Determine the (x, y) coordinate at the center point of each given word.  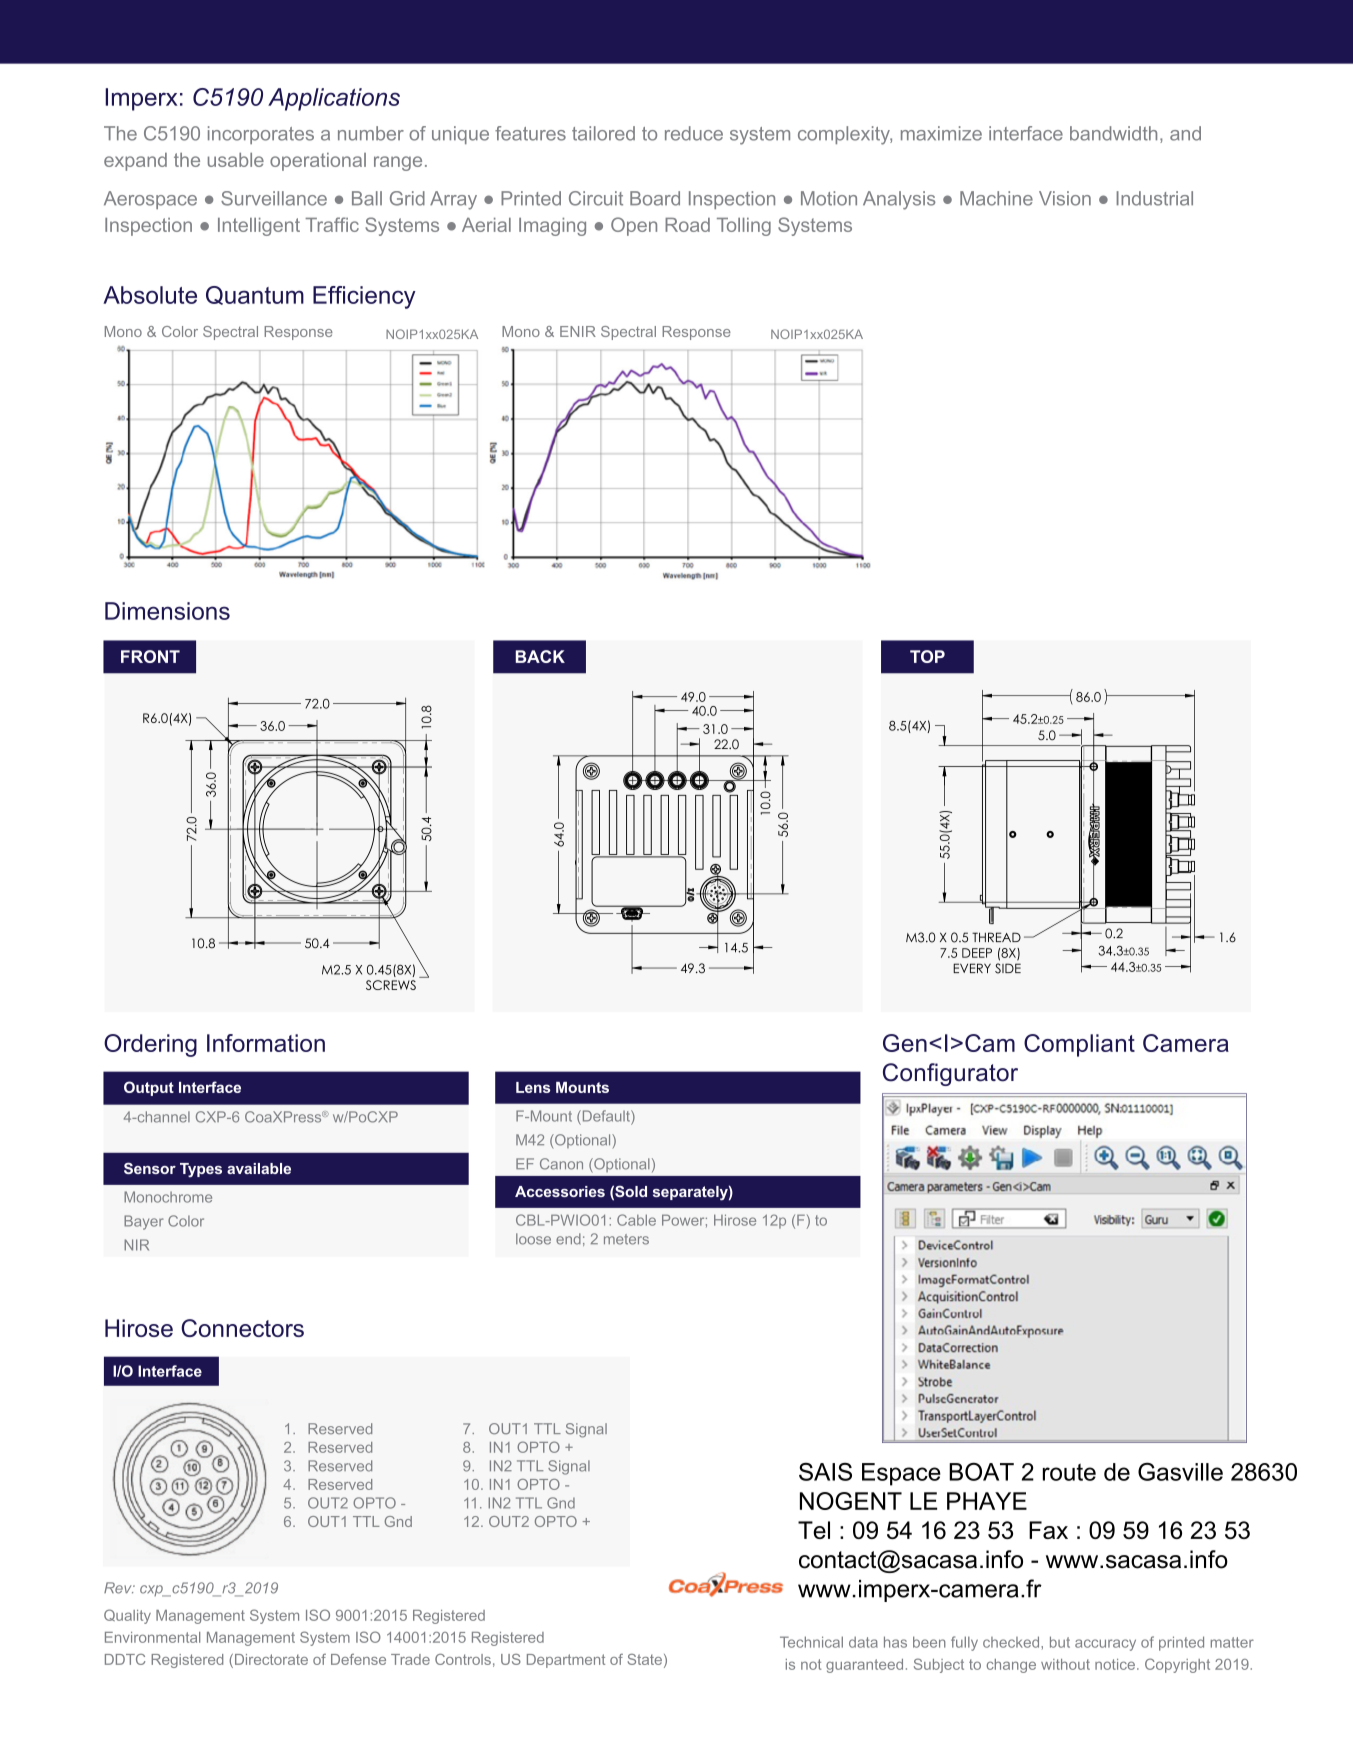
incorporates (261, 135)
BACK (540, 656)
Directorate (270, 1661)
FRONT (150, 656)
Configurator (950, 1074)
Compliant (1079, 1045)
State (645, 1659)
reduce (694, 133)
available (259, 1168)
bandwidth (1113, 133)
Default (606, 1116)
